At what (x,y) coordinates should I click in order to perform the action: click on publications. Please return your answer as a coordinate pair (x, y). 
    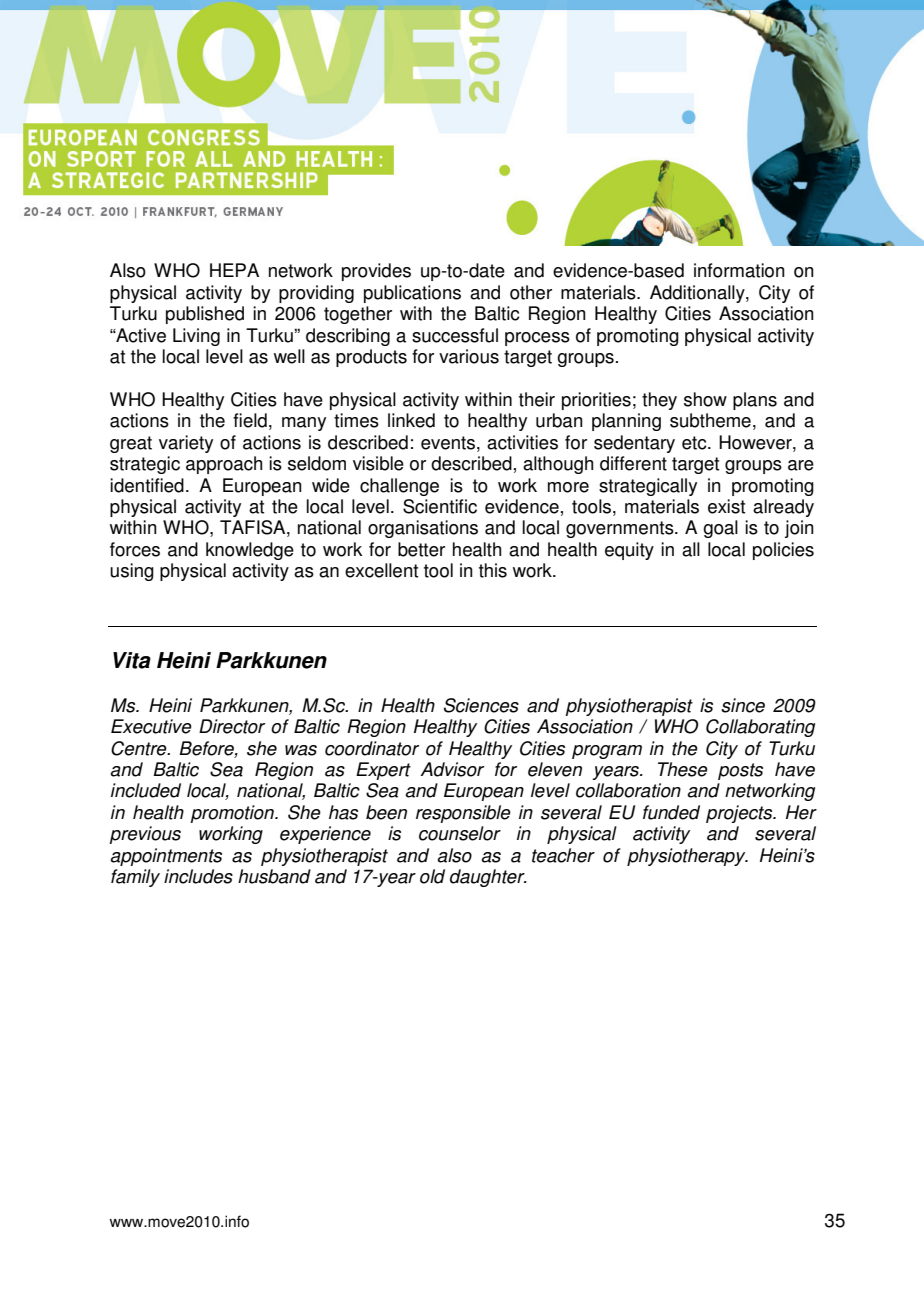
    Looking at the image, I should click on (412, 294).
